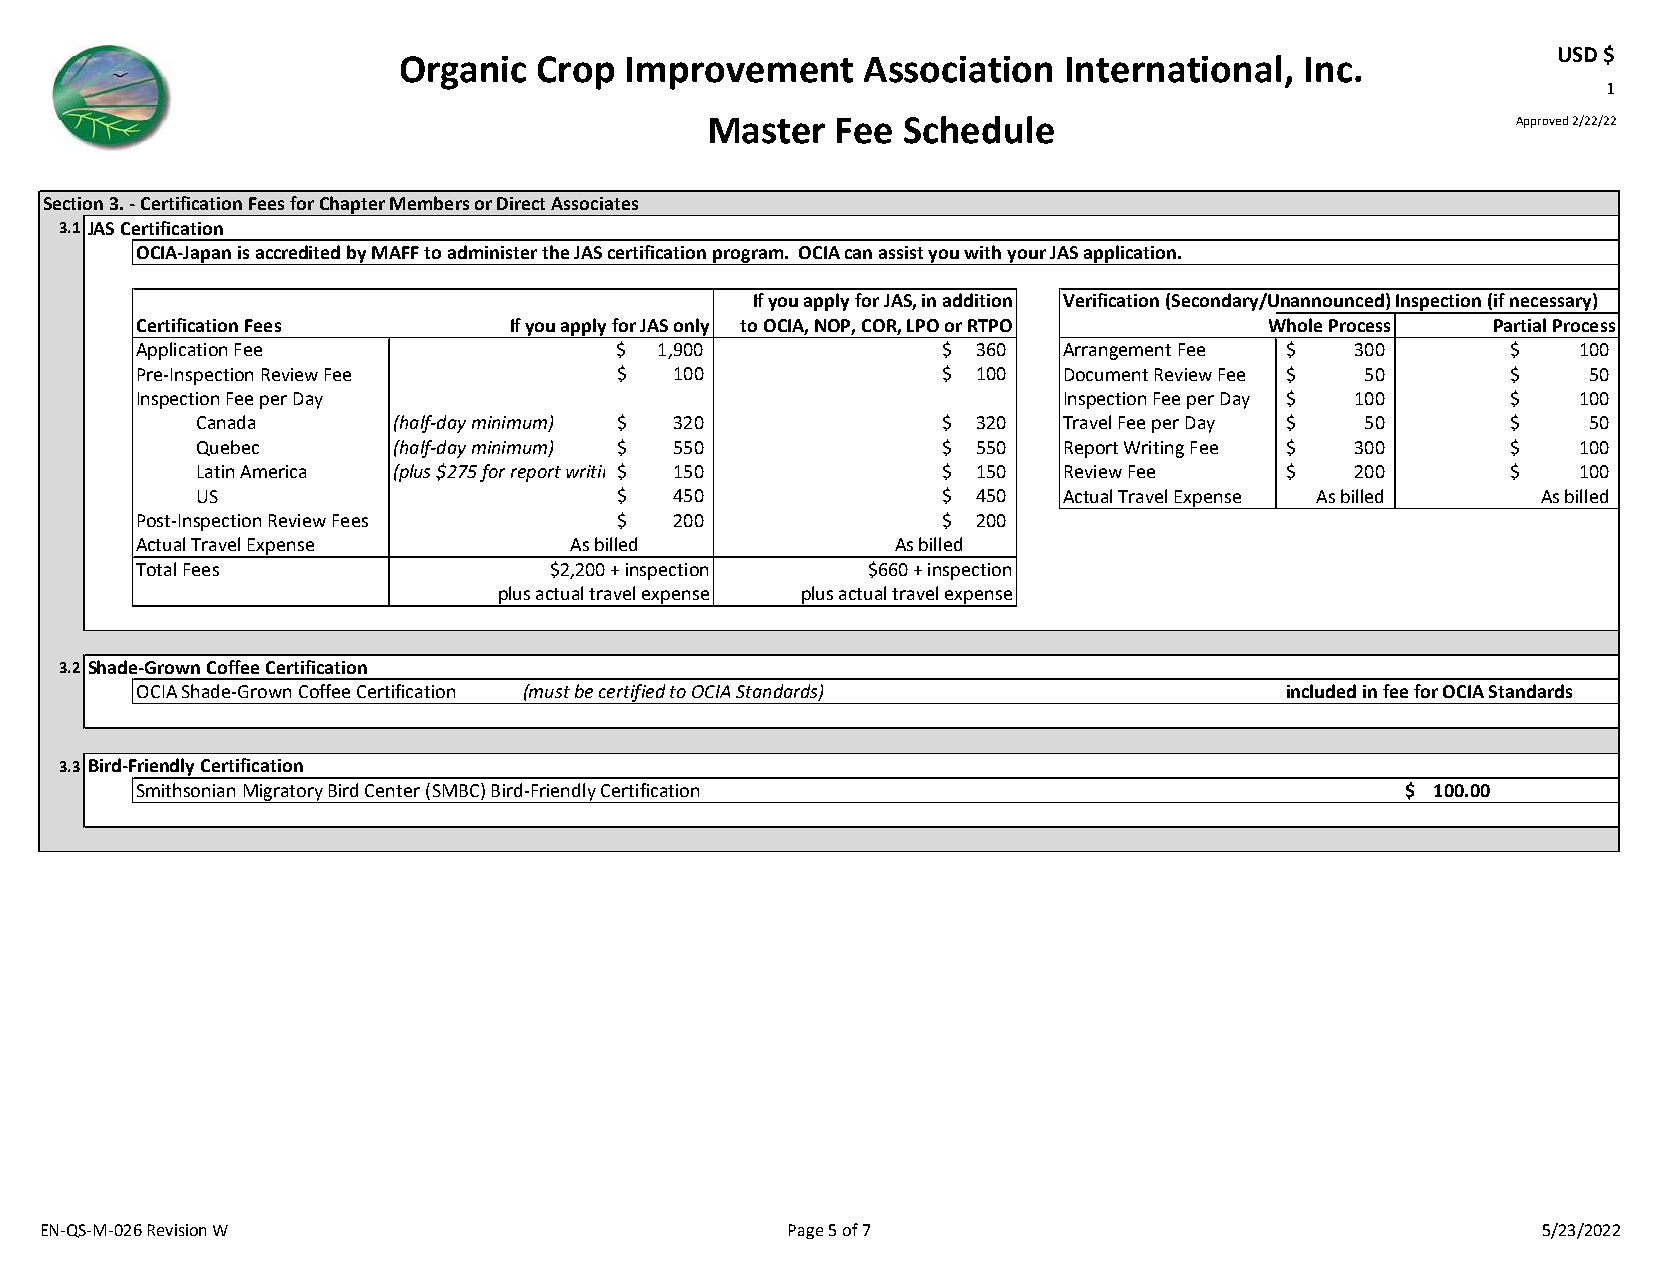  I want to click on Improvement, so click(740, 73).
